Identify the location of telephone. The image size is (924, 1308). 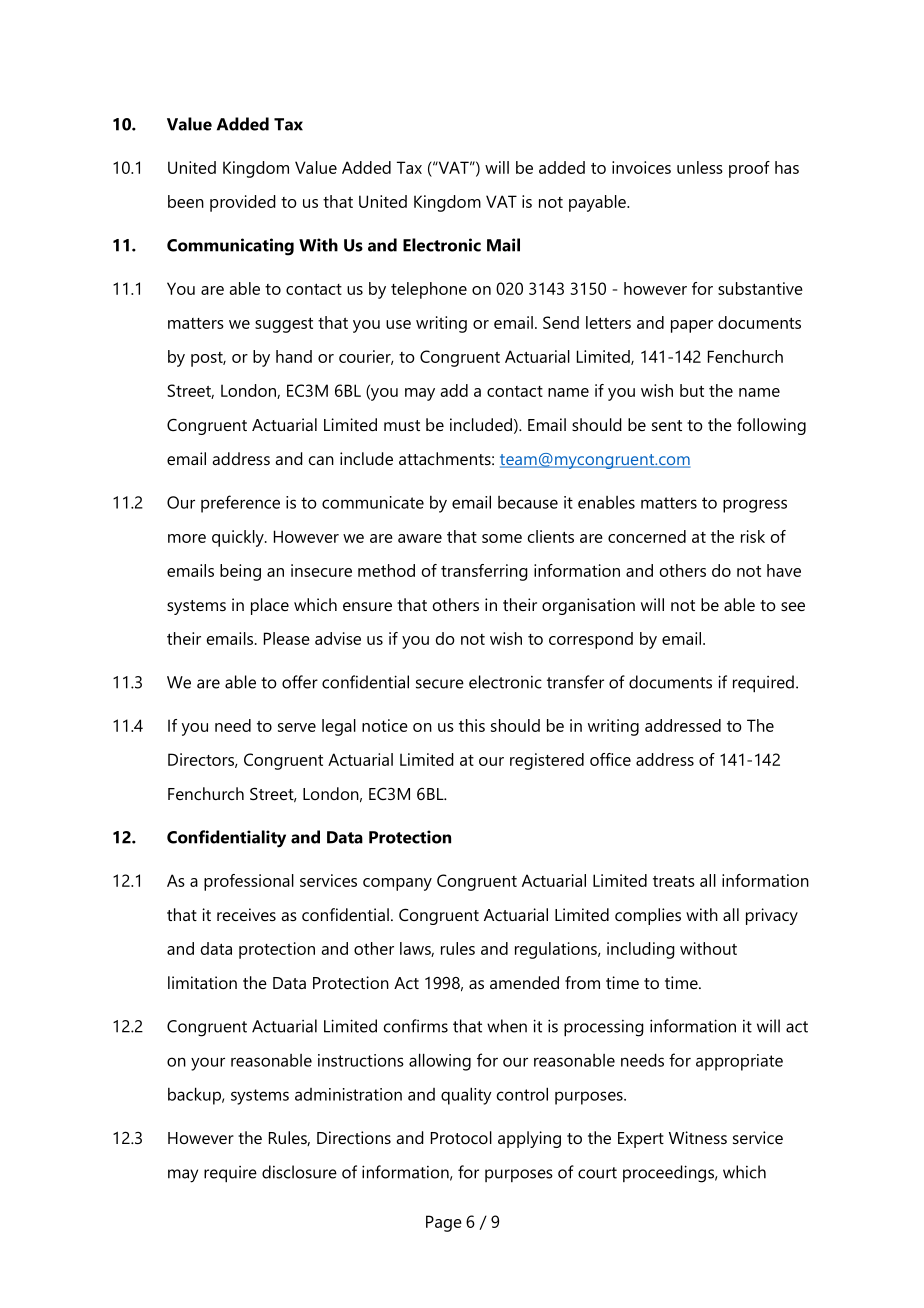
(429, 290).
